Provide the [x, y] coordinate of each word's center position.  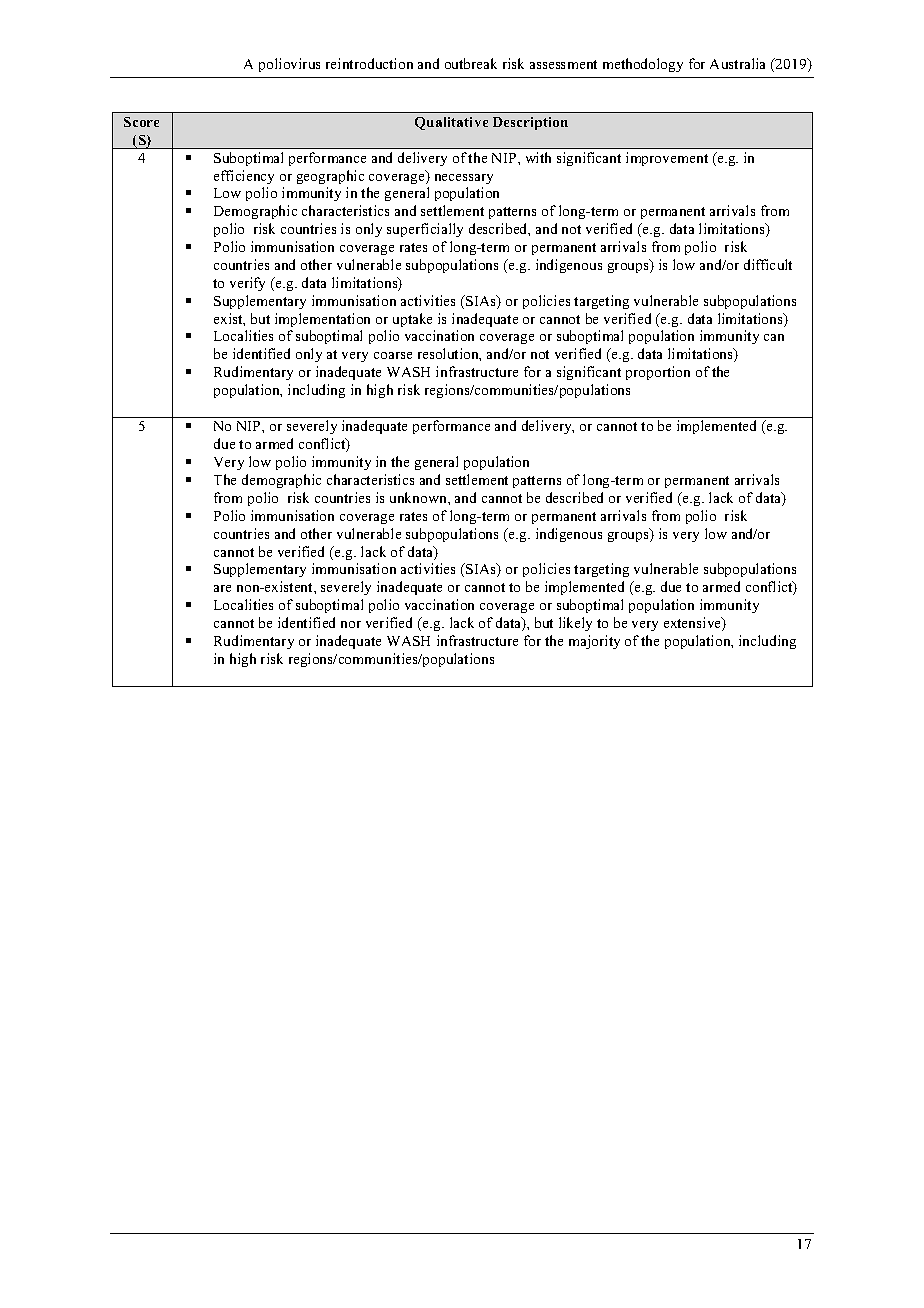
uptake [412, 320]
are [222, 588]
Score [141, 122]
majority [594, 642]
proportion [658, 373]
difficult [768, 264]
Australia [737, 63]
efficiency [244, 177]
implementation [322, 320]
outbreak [471, 63]
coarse [393, 355]
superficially [425, 230]
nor [351, 624]
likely [575, 624]
